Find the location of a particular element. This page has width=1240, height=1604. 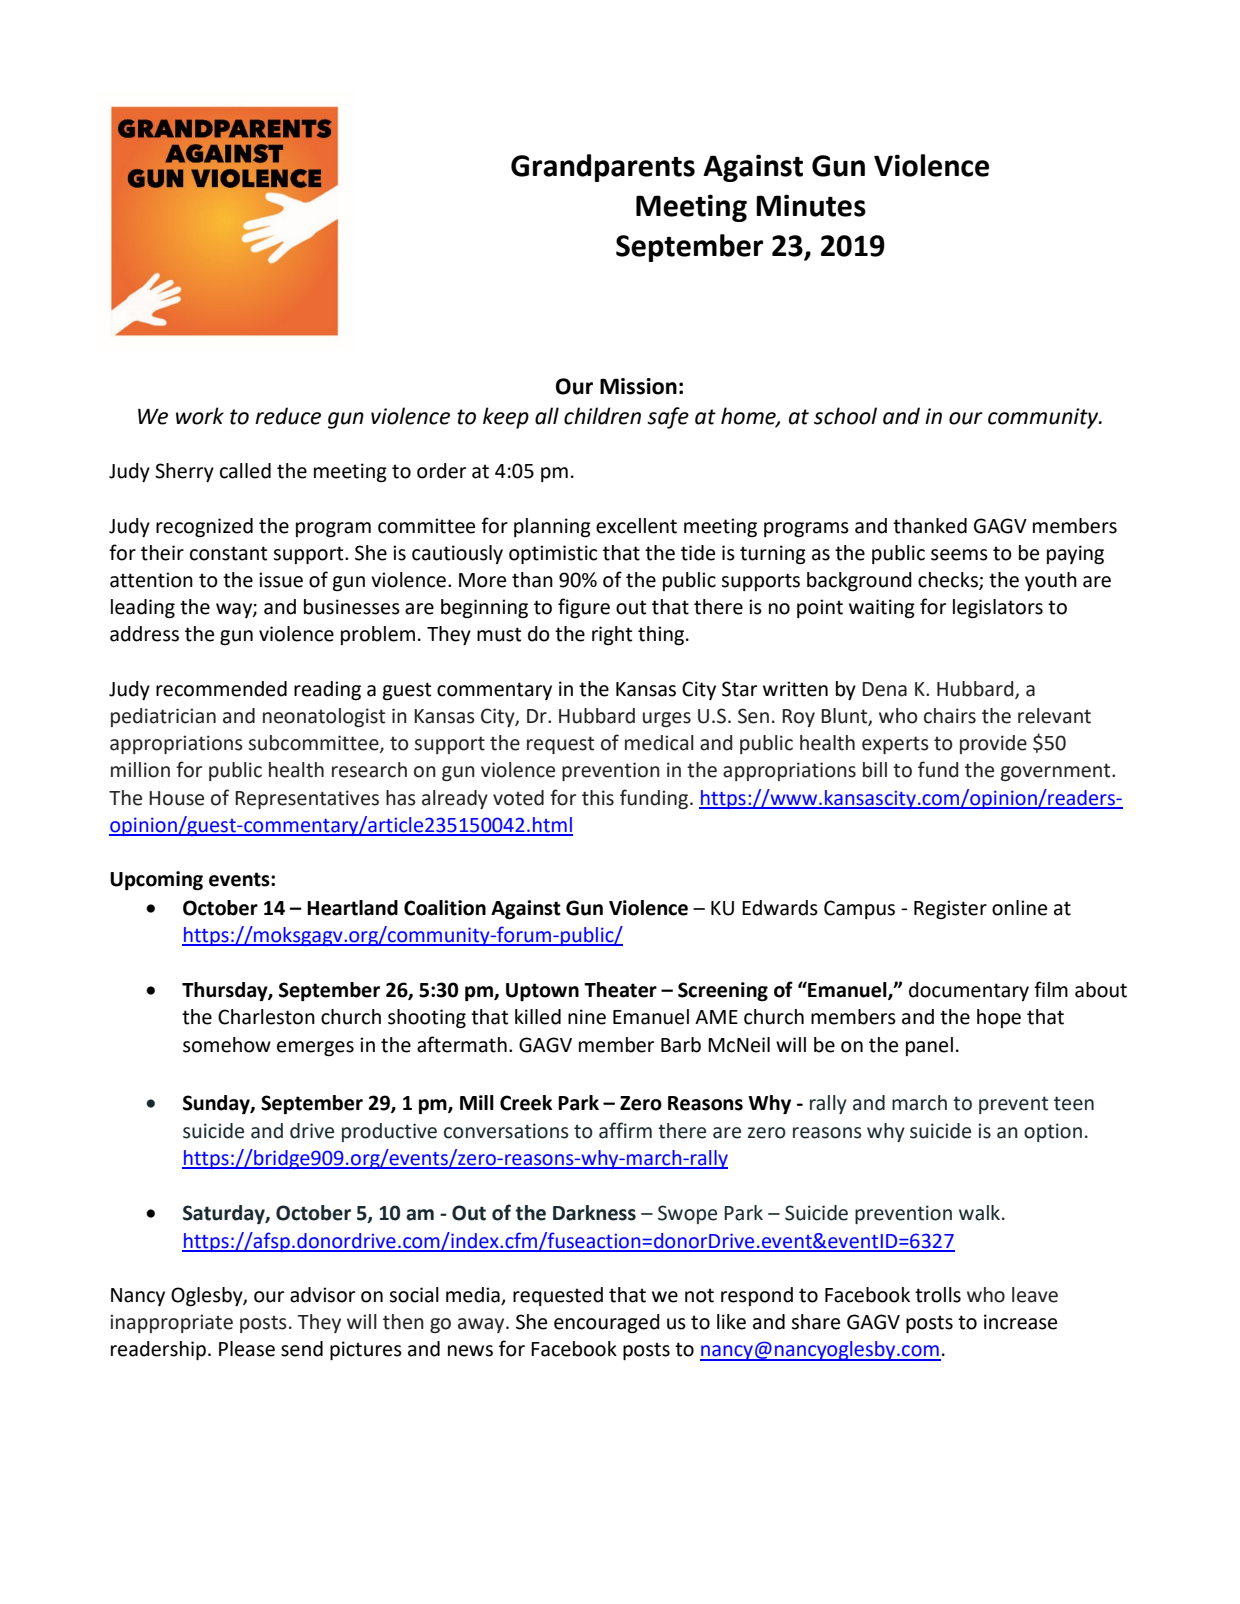

reduce is located at coordinates (288, 416).
